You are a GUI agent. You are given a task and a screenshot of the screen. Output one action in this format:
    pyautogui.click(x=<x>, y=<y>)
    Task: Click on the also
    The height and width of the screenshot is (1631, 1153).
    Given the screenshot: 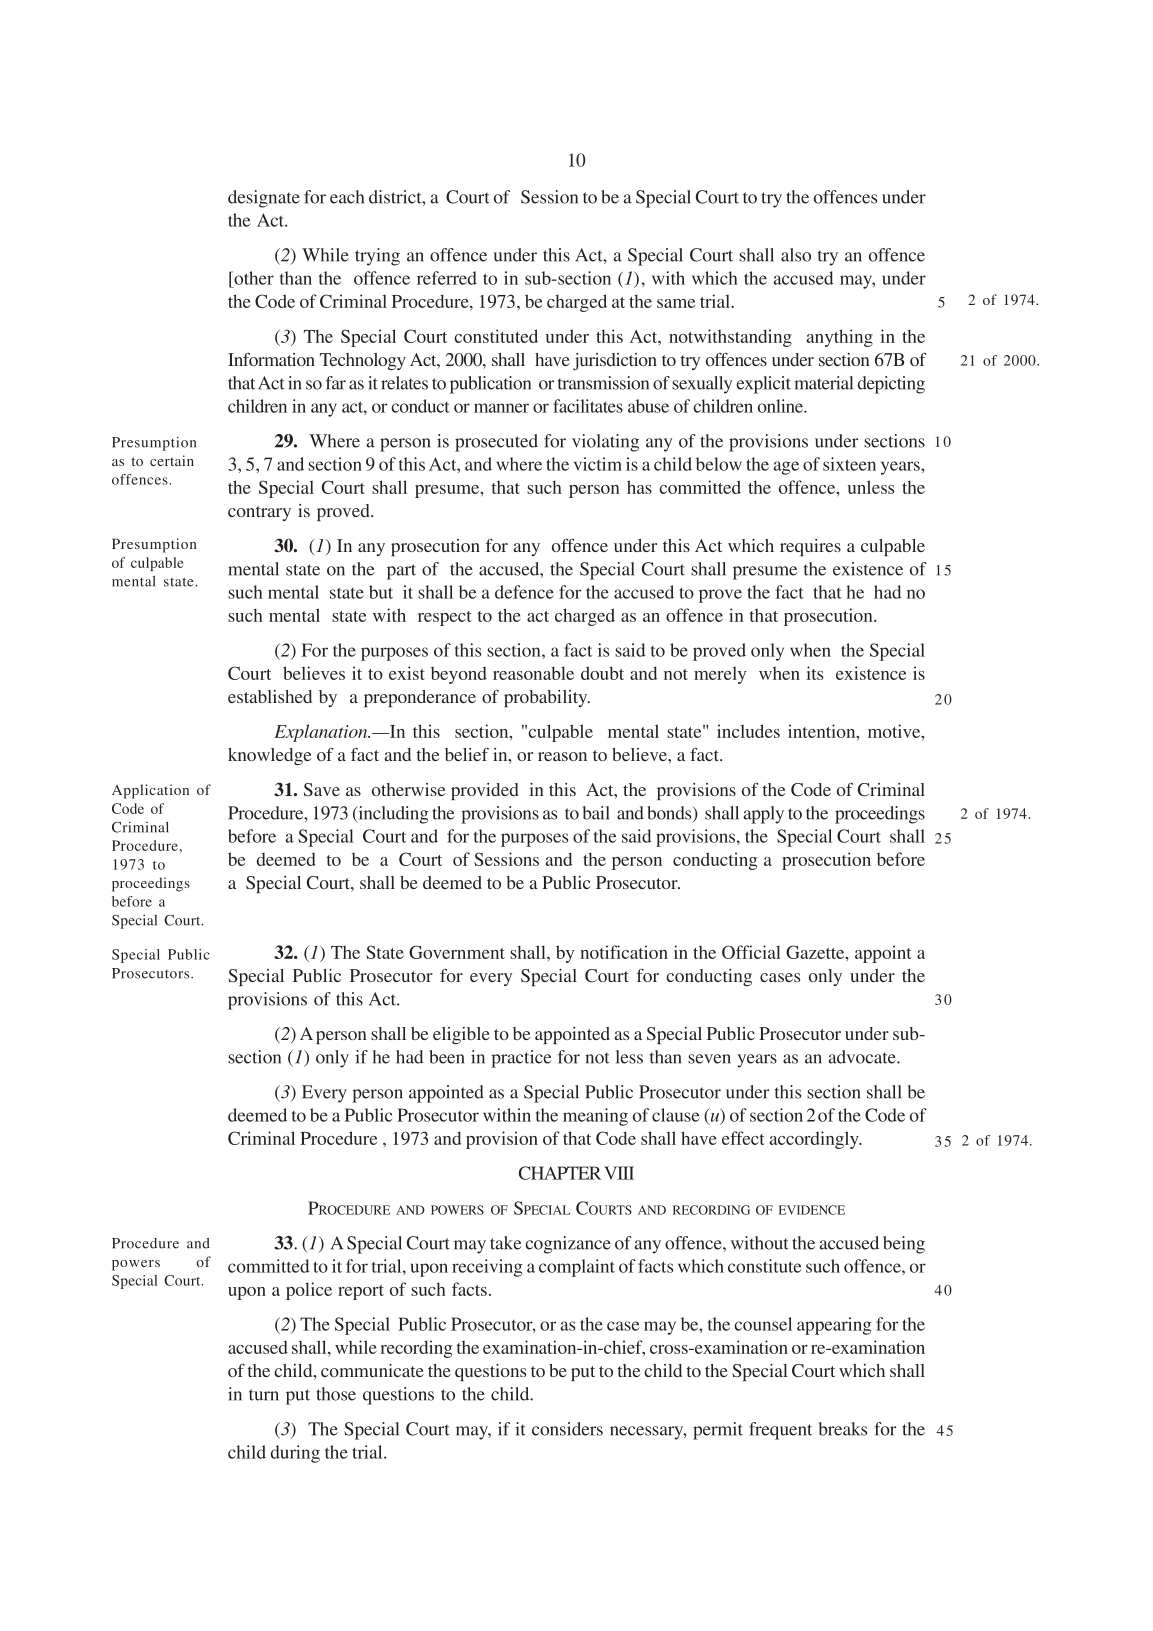 What is the action you would take?
    pyautogui.click(x=796, y=255)
